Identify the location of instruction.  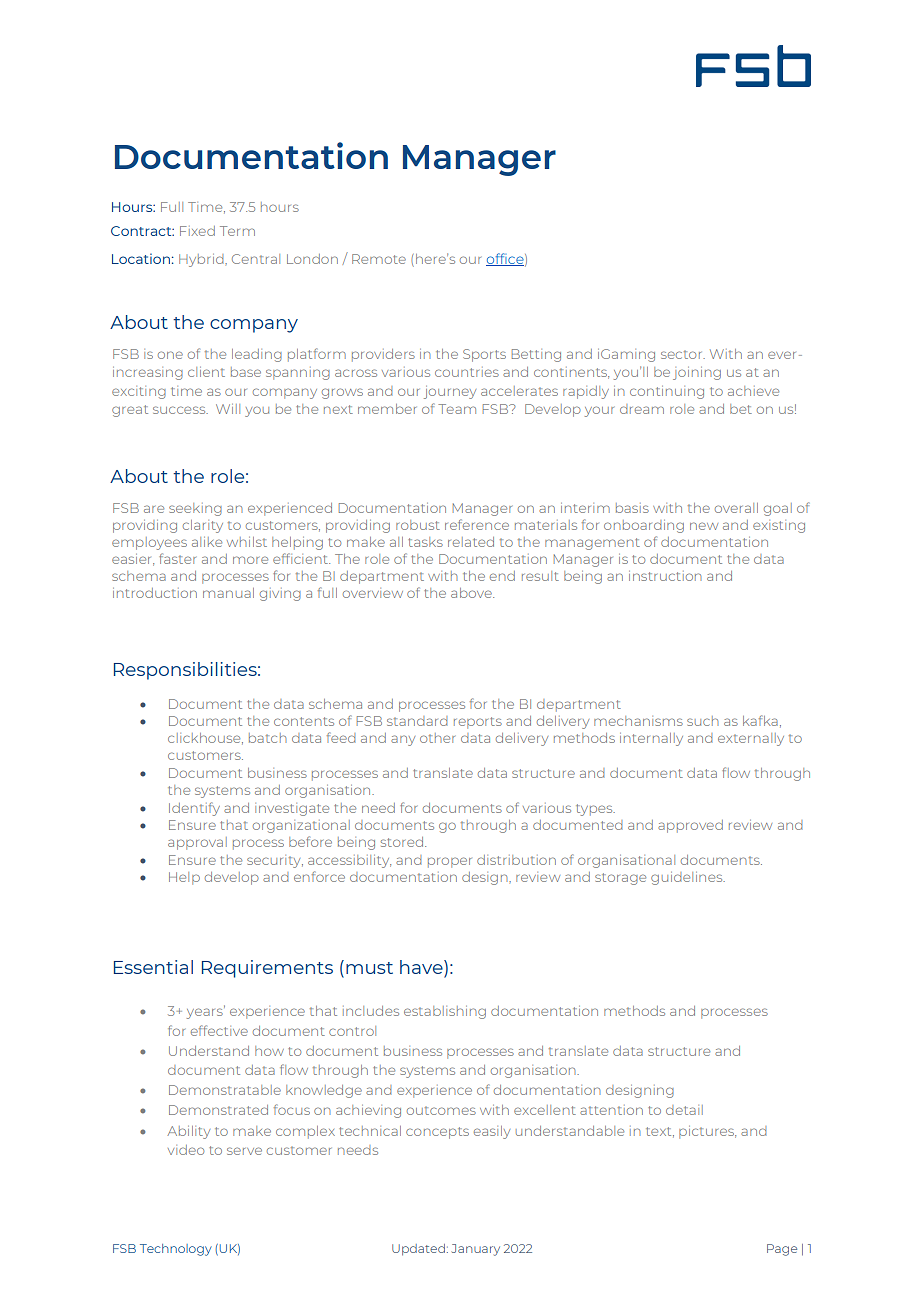
(665, 576).
